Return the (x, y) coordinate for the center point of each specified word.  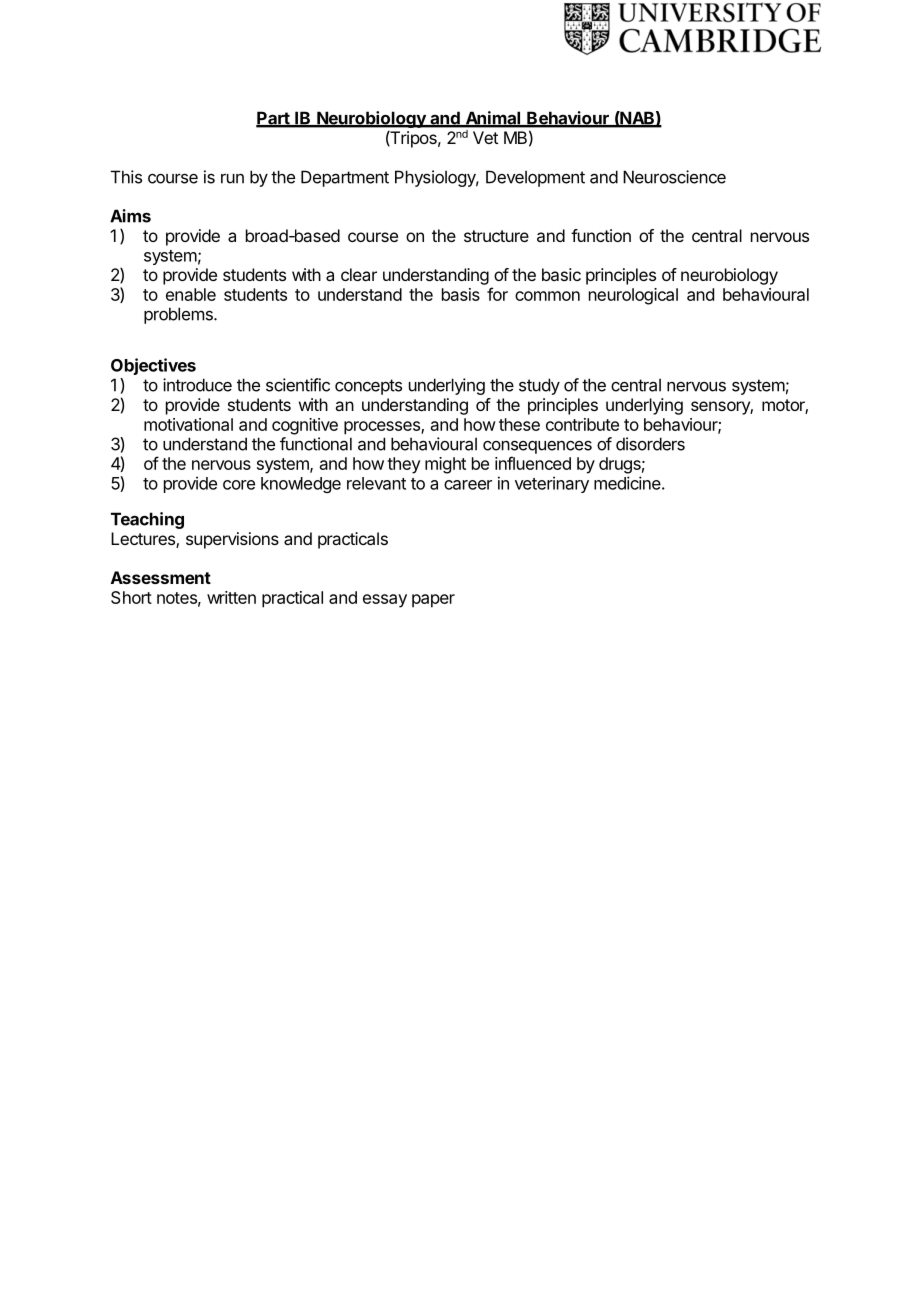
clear (359, 274)
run (232, 179)
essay (385, 601)
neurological (633, 296)
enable (191, 294)
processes (383, 428)
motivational (188, 424)
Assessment (161, 577)
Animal (493, 119)
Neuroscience (674, 177)
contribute (582, 424)
